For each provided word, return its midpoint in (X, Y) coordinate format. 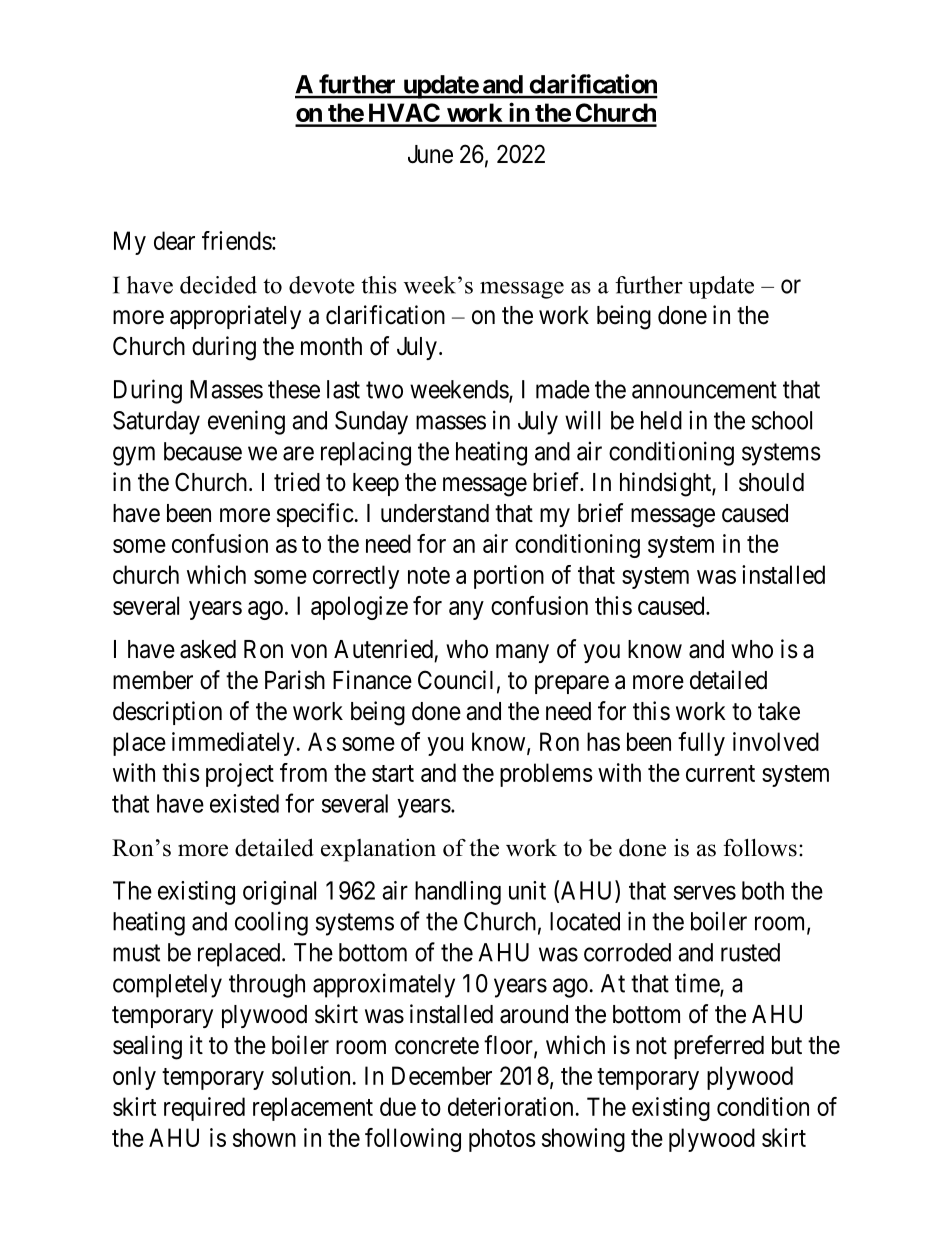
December (442, 1075)
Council (455, 680)
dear (174, 240)
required (204, 1109)
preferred (719, 1047)
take (779, 711)
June (430, 154)
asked (208, 649)
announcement (704, 390)
